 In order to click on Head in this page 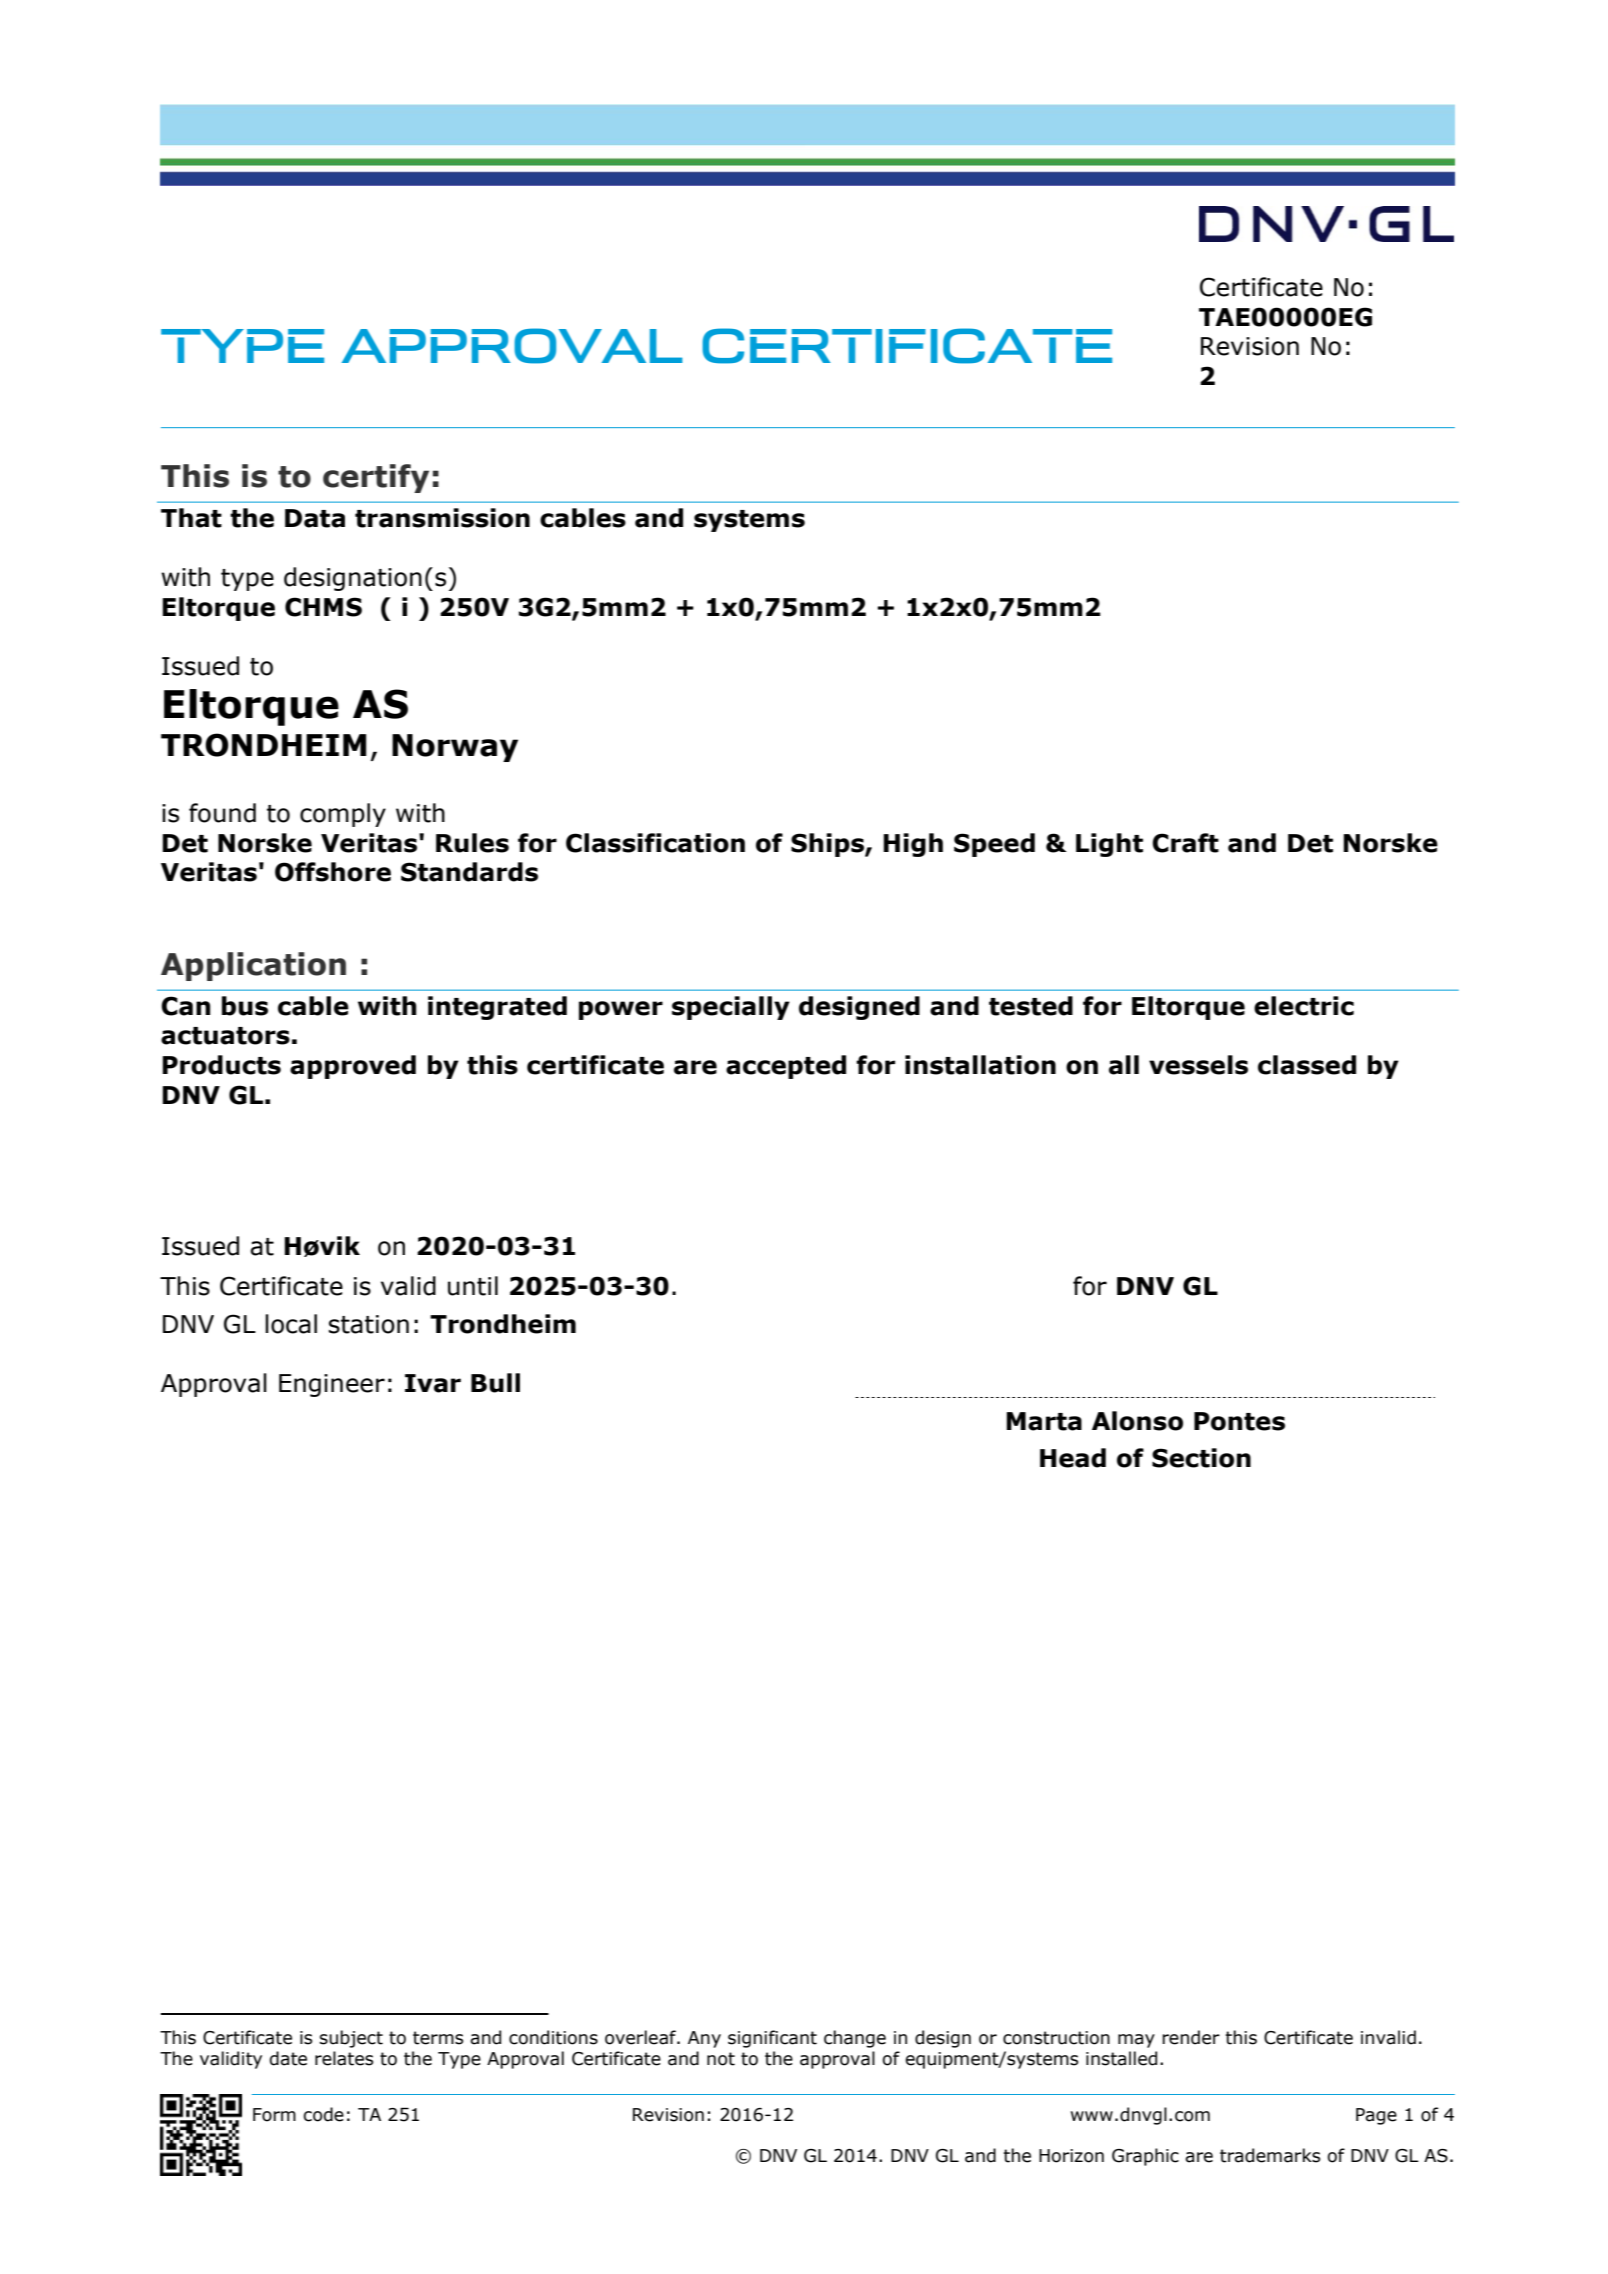, I will do `click(1073, 1458)`.
